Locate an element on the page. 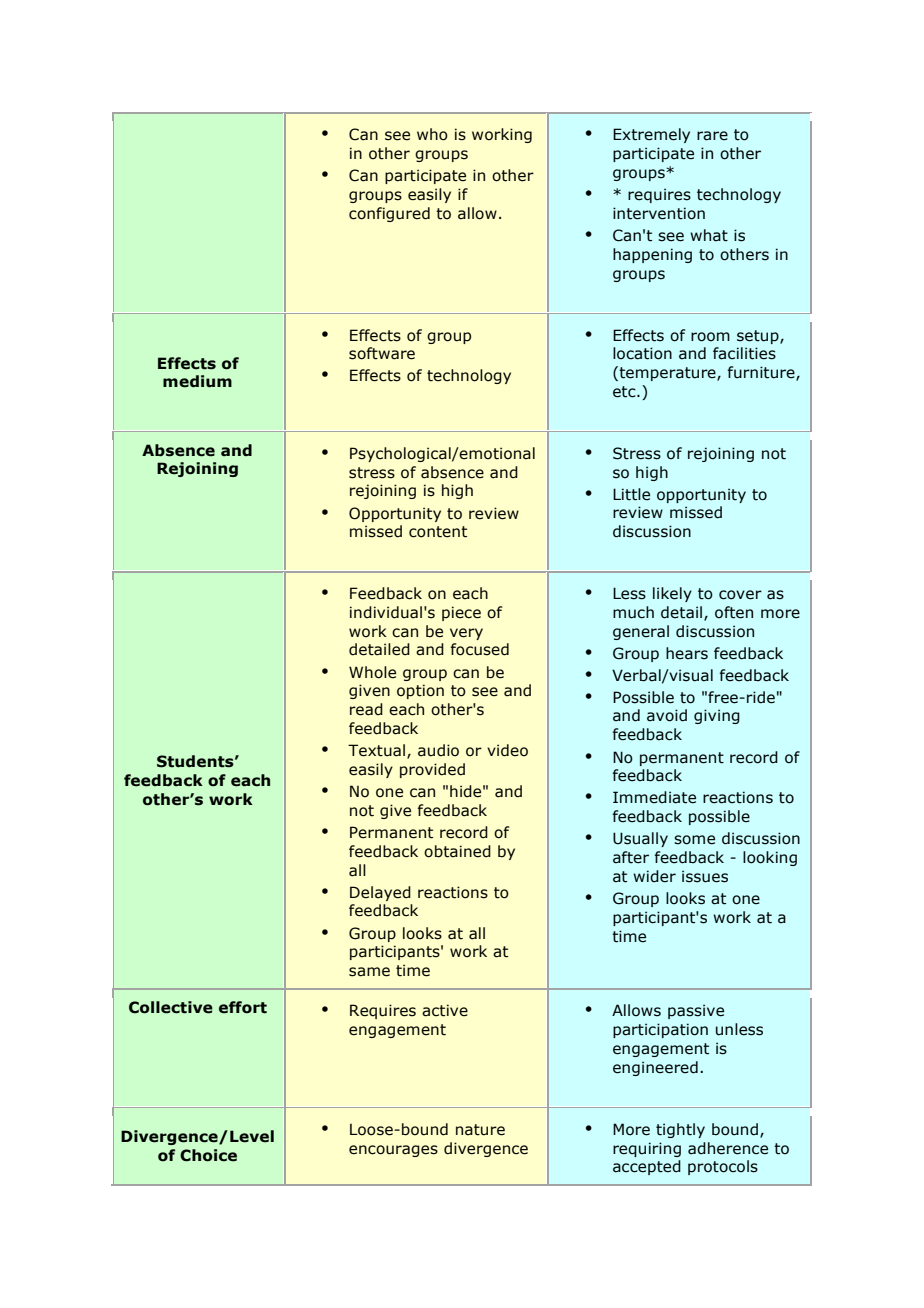 The image size is (924, 1308). rare is located at coordinates (712, 136).
